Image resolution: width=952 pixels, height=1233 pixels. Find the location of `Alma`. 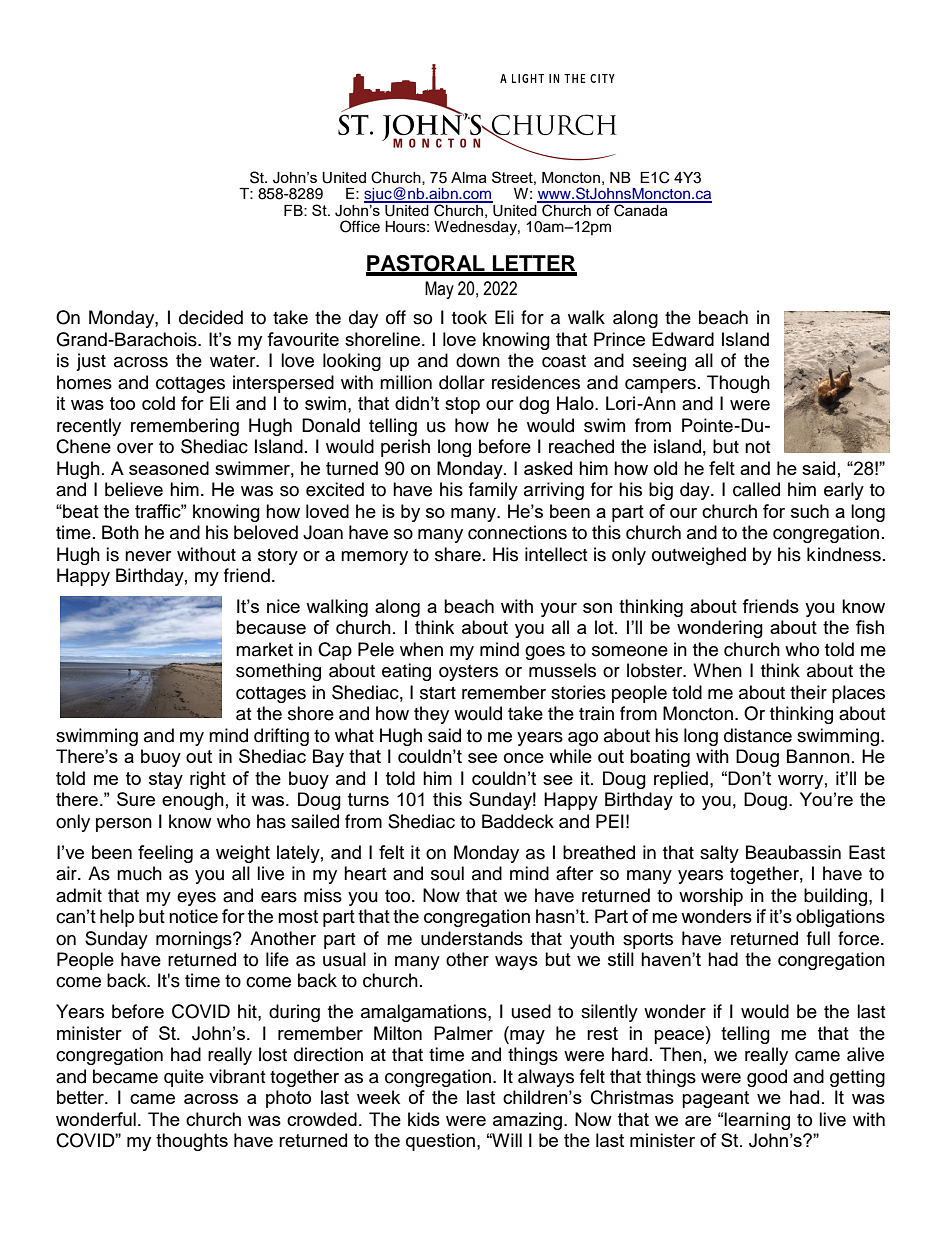

Alma is located at coordinates (469, 177).
